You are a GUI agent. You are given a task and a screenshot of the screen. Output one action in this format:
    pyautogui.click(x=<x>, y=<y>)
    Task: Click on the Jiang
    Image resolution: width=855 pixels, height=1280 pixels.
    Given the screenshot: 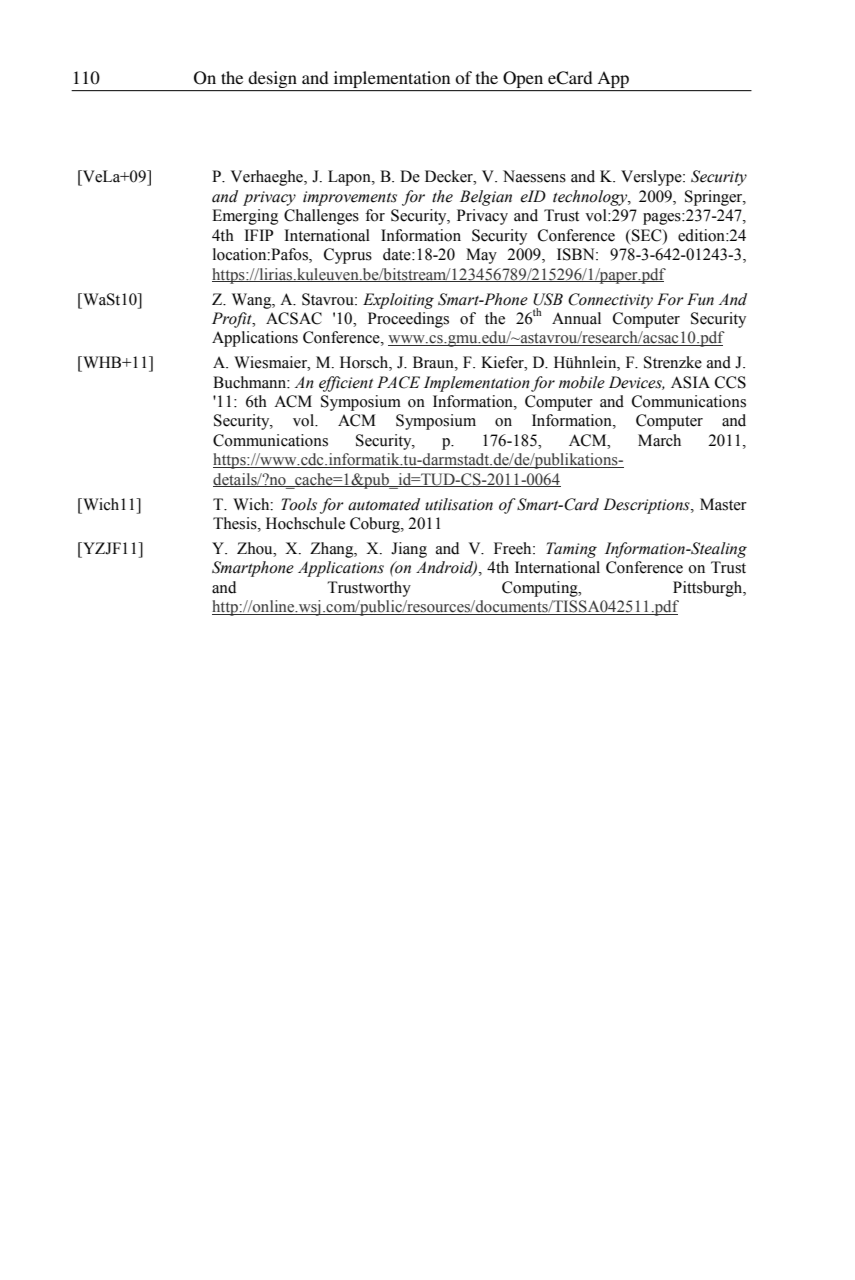 What is the action you would take?
    pyautogui.click(x=409, y=550)
